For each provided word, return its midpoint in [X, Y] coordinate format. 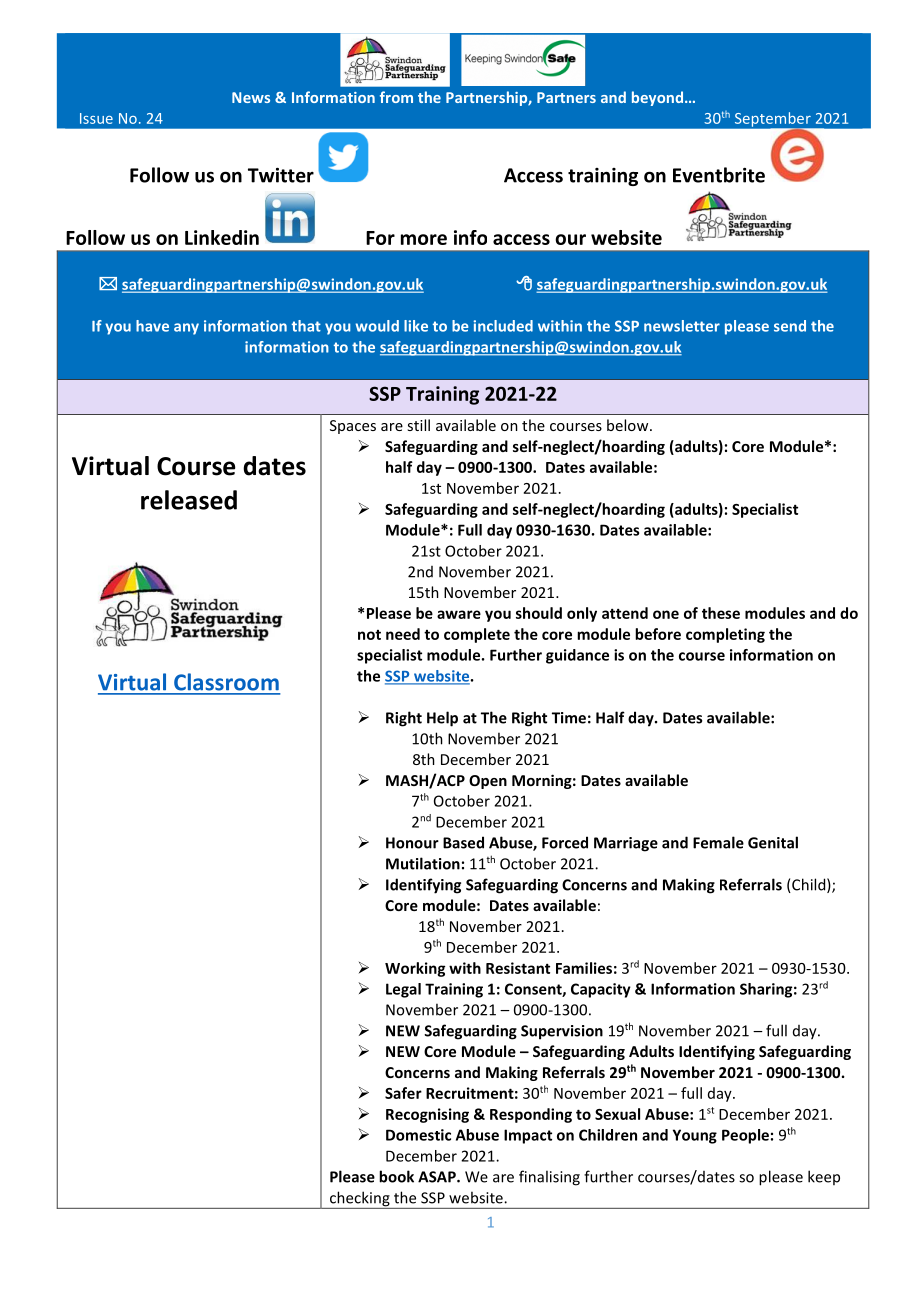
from [396, 97]
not [369, 635]
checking [359, 1200]
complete [477, 635]
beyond [659, 98]
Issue [96, 118]
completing [725, 635]
